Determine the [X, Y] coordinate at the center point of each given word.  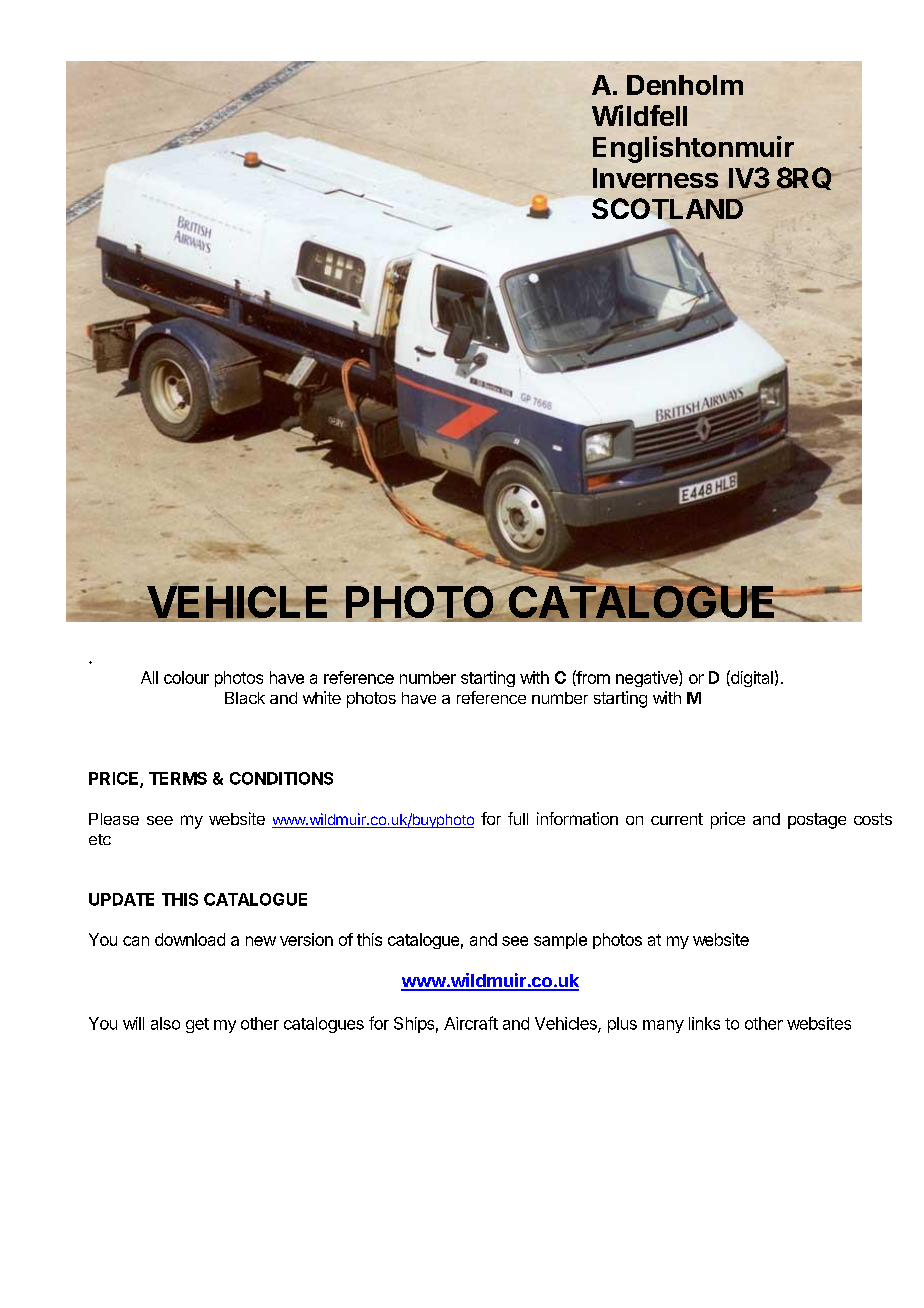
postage [817, 821]
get [197, 1025]
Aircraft [471, 1023]
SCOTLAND [669, 208]
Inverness [655, 179]
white [322, 697]
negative [648, 678]
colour [186, 677]
